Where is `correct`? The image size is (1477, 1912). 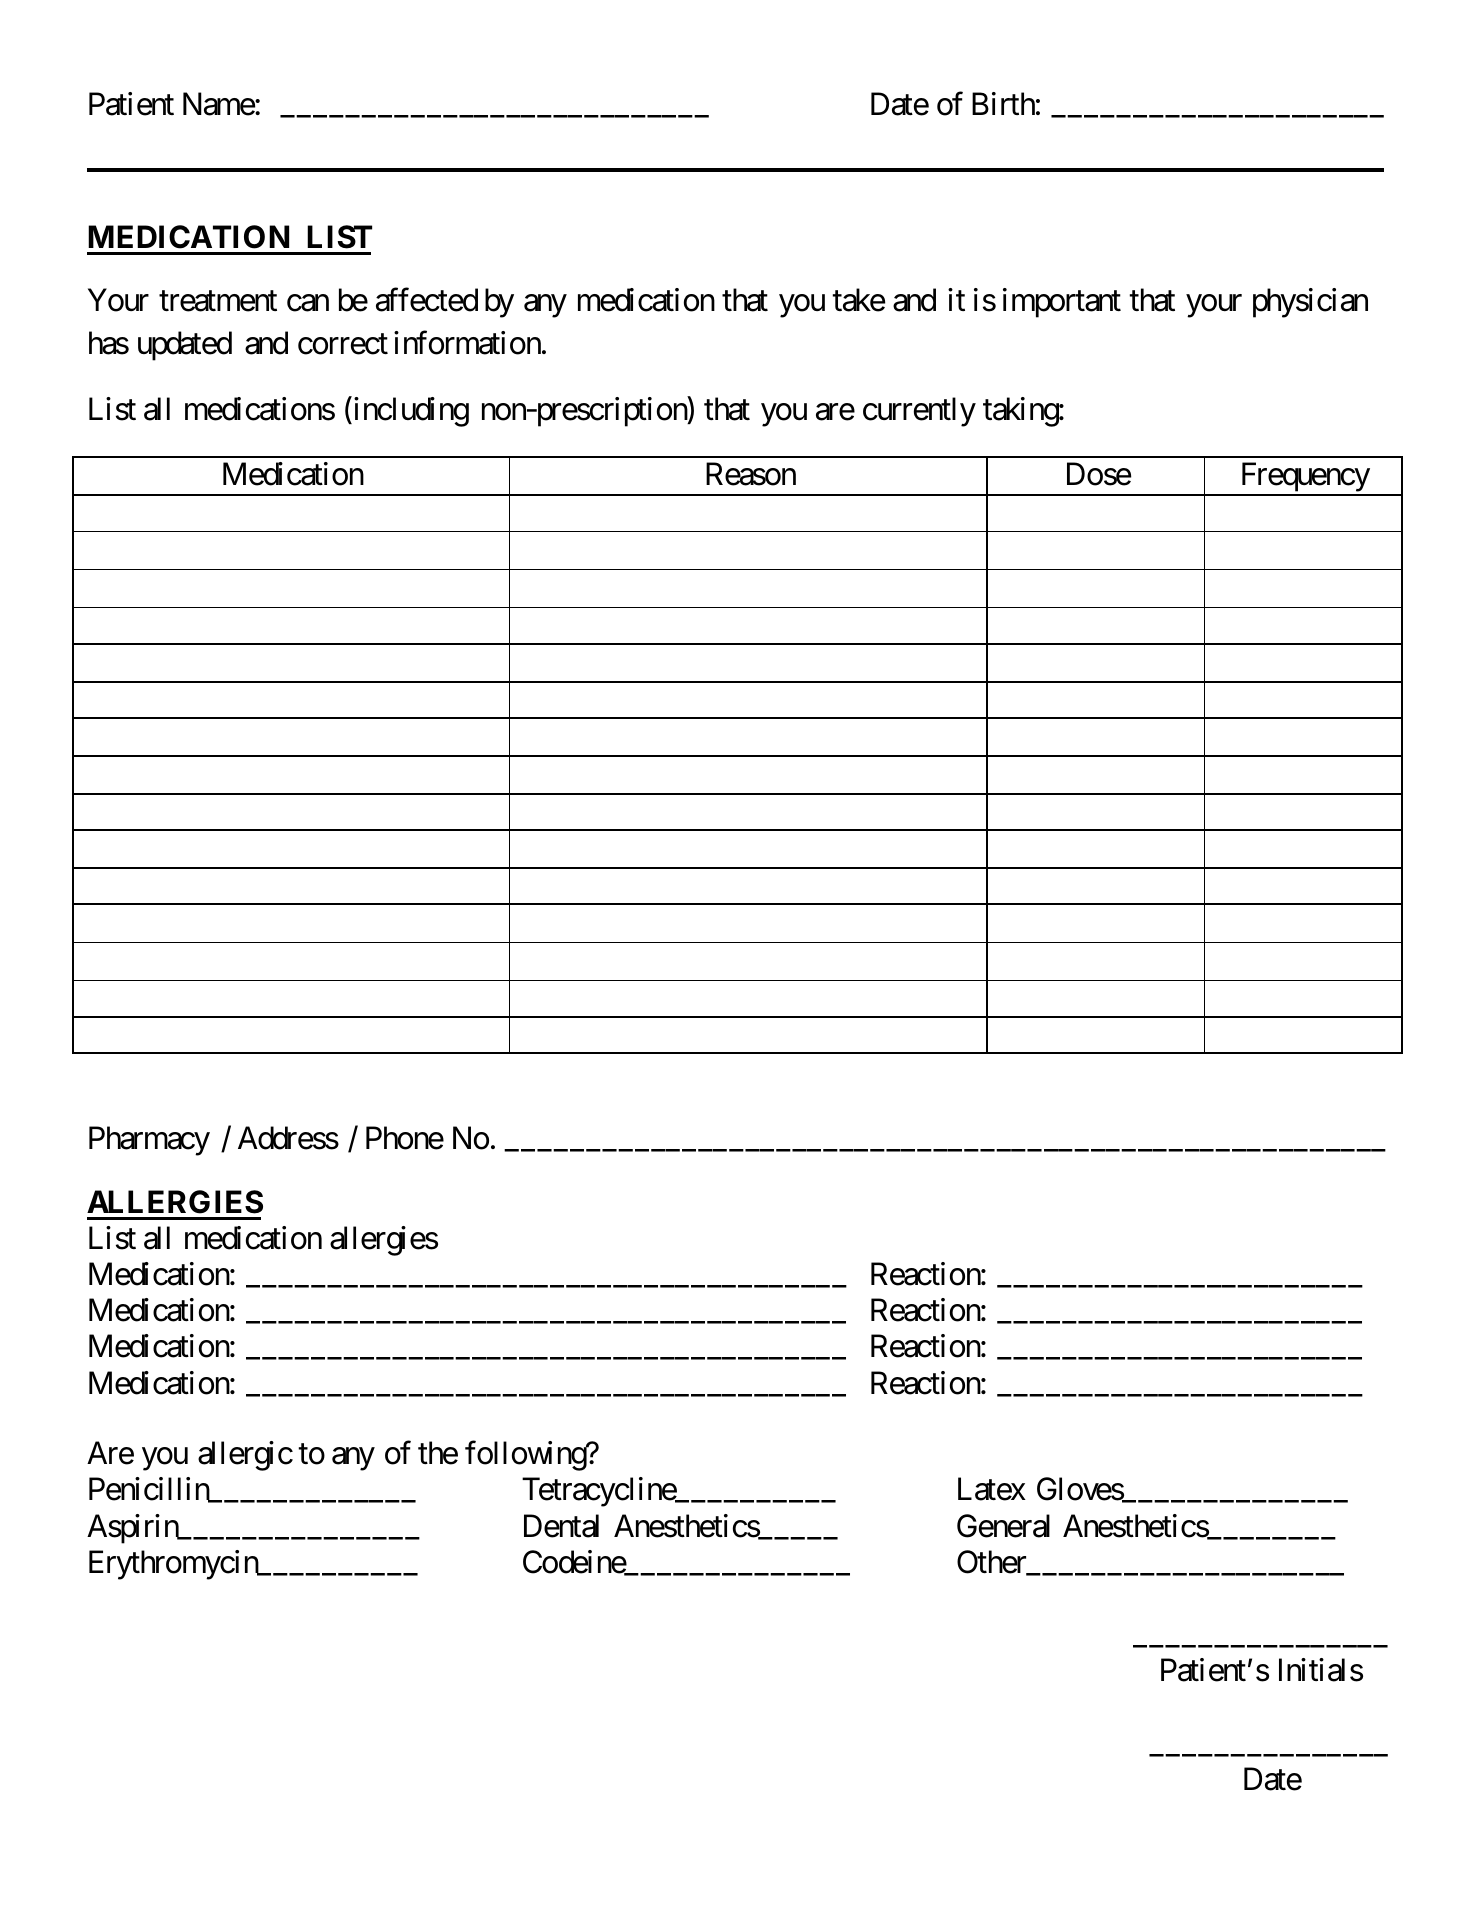 correct is located at coordinates (343, 345).
